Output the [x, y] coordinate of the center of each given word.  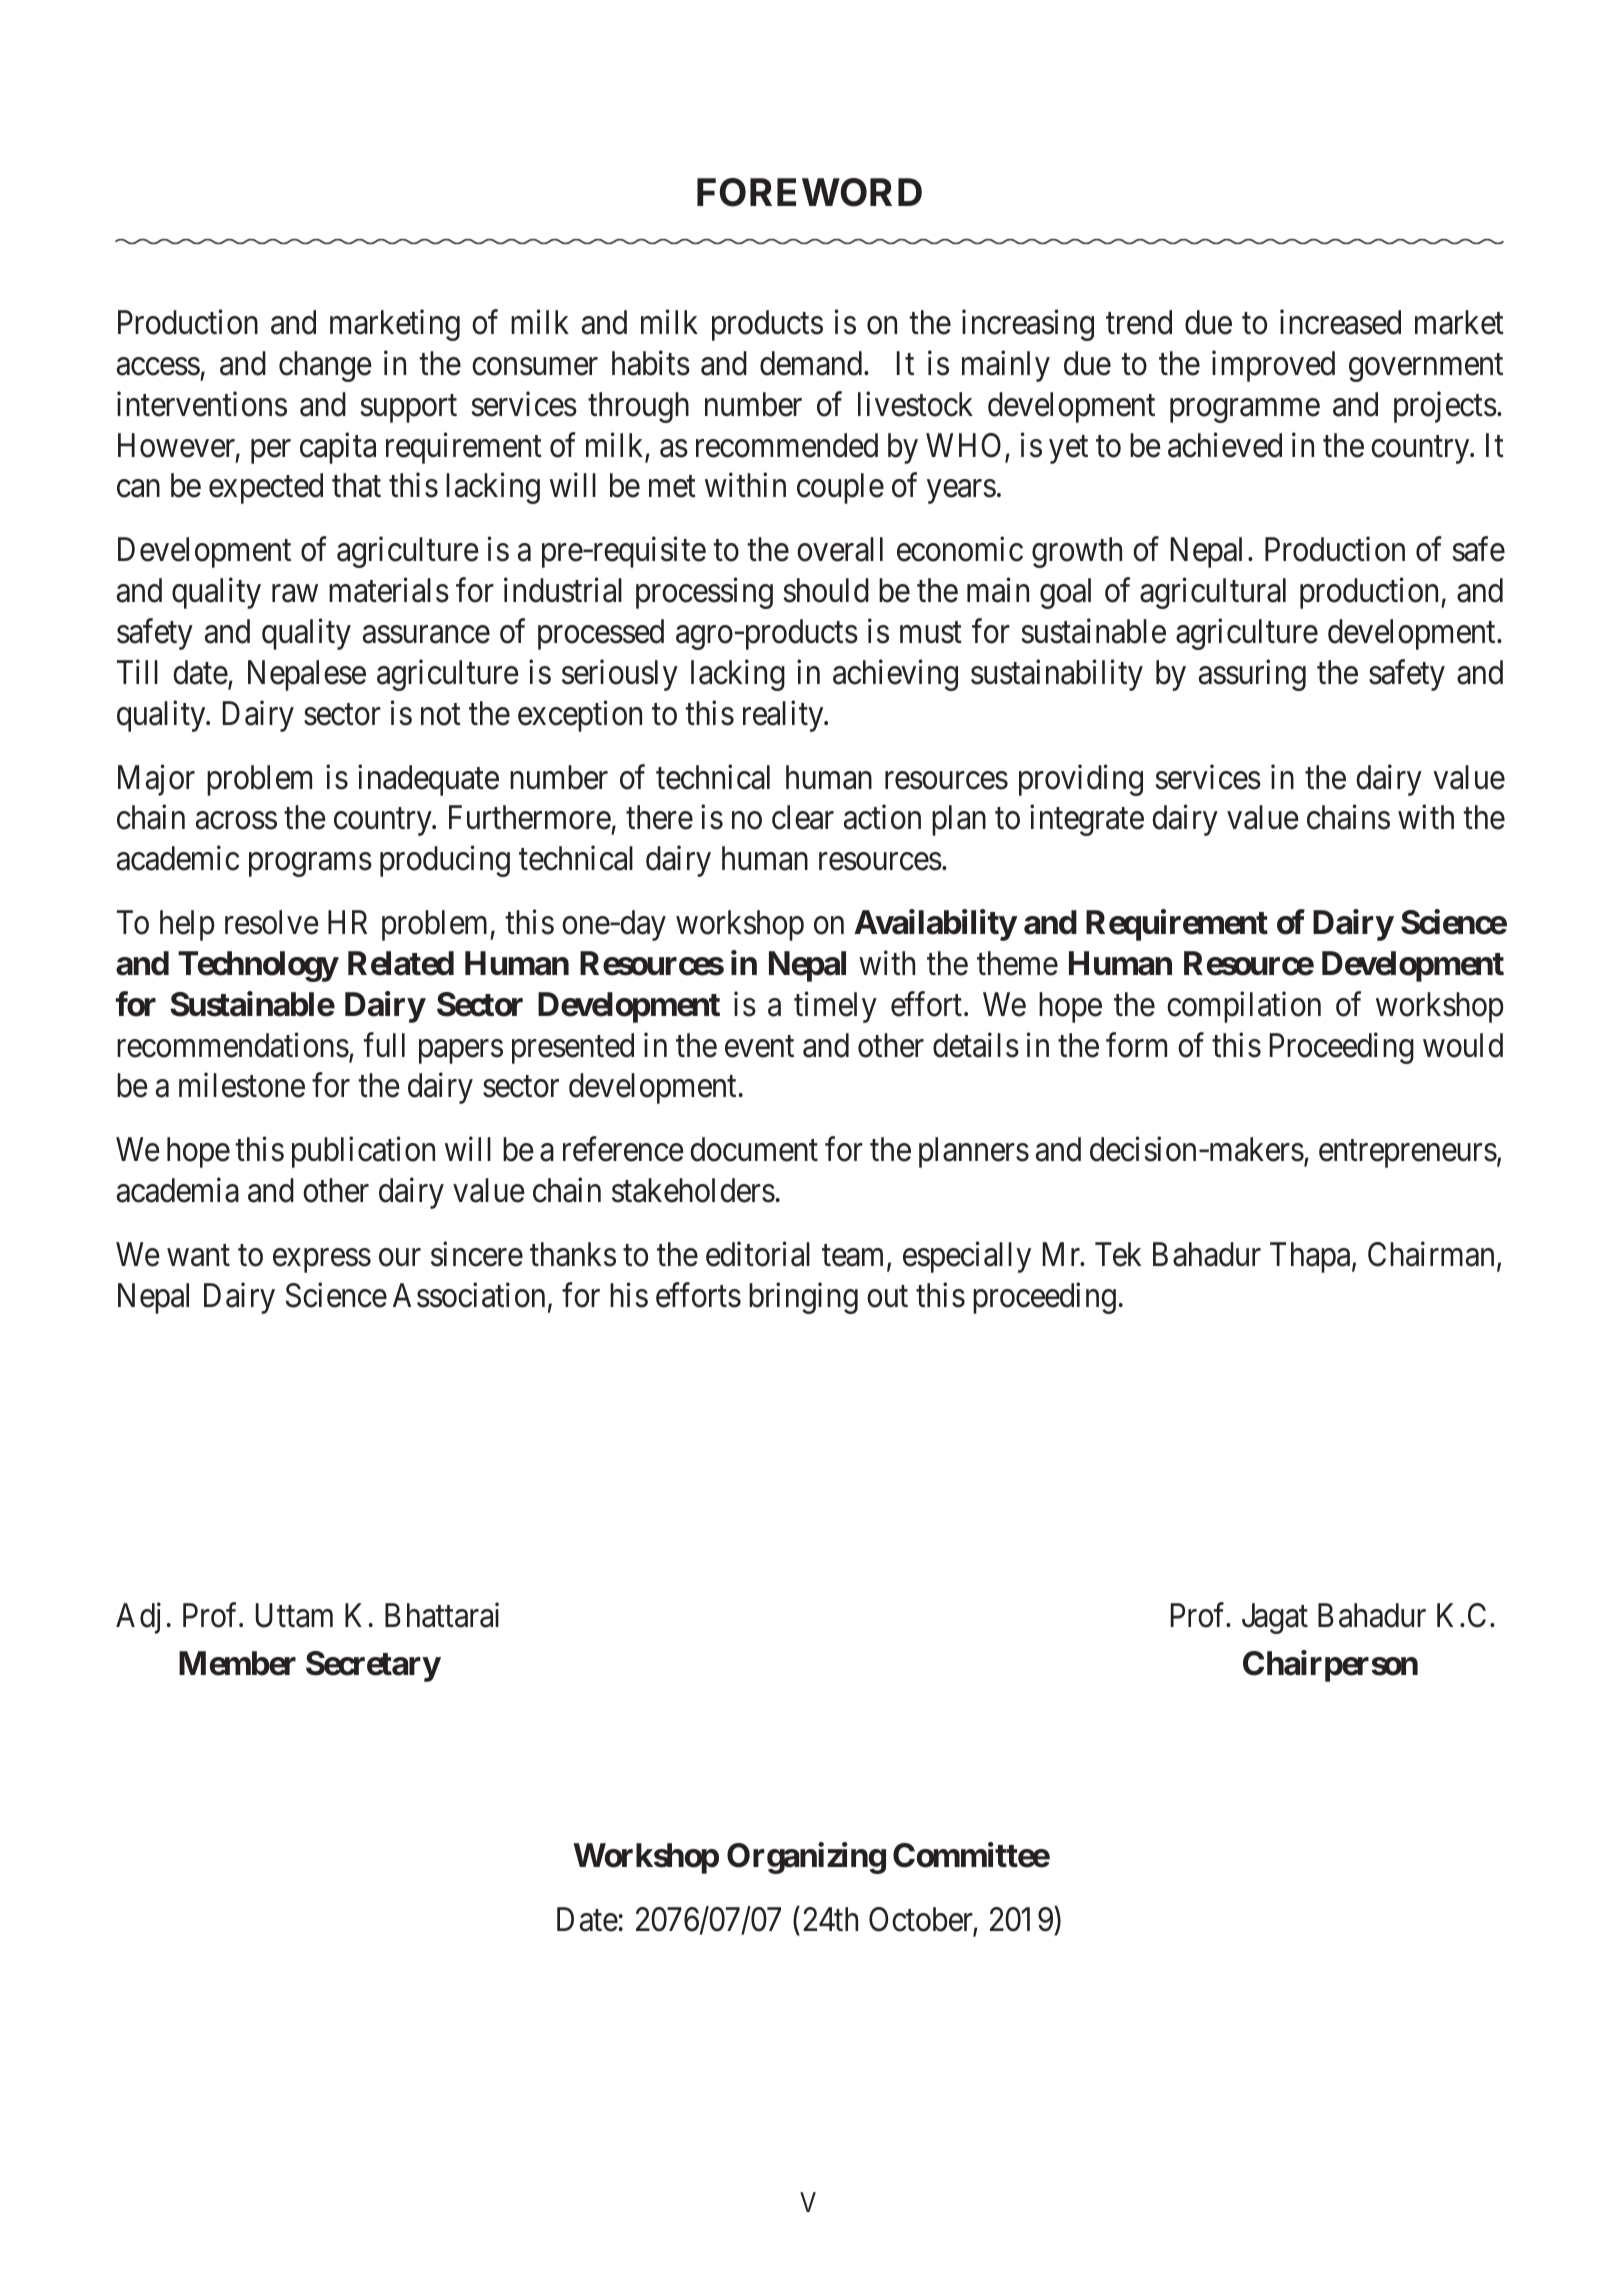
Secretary [373, 1666]
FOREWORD [809, 192]
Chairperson [1330, 1666]
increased [1340, 322]
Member [237, 1663]
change [325, 366]
